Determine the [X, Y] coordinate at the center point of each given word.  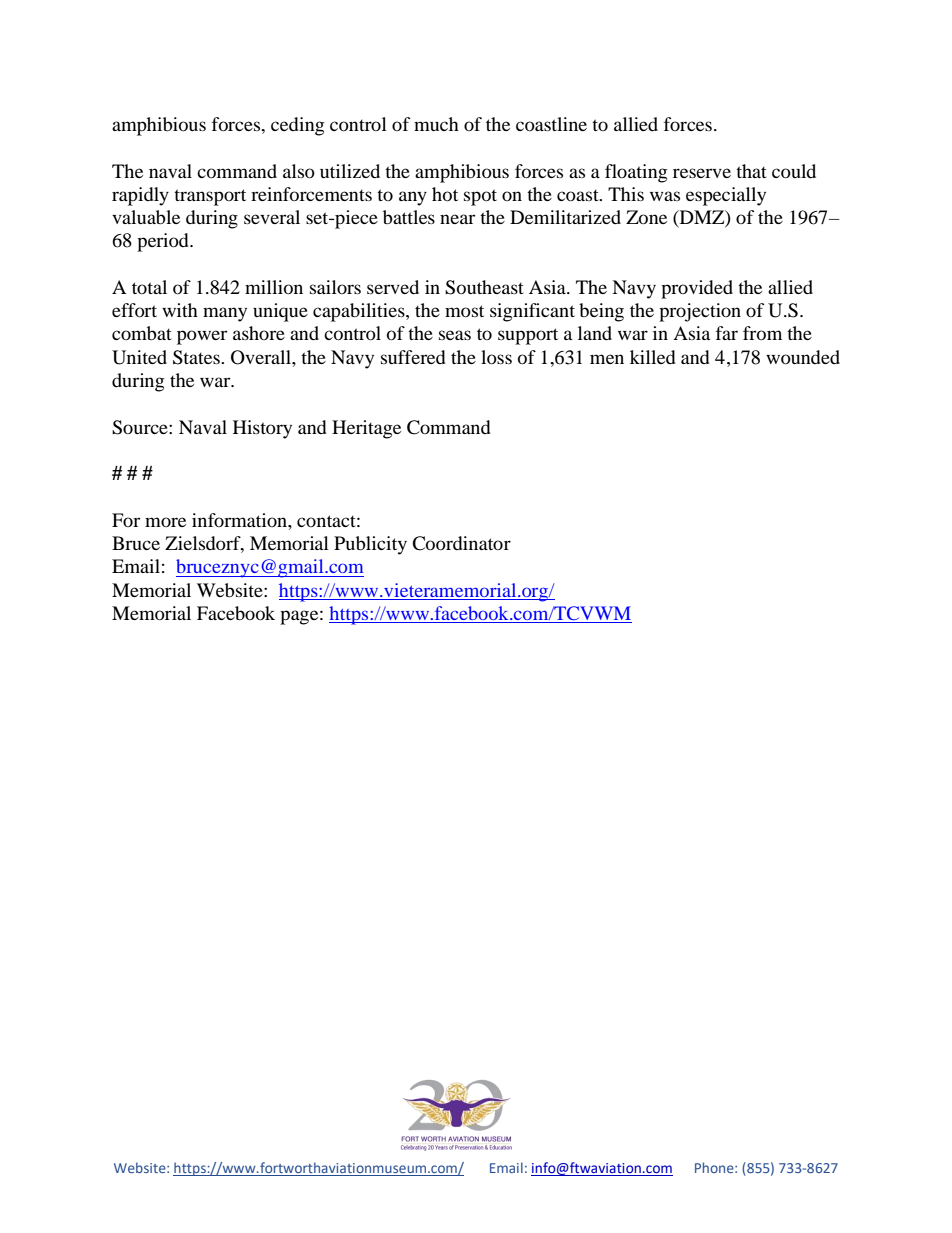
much [436, 124]
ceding [297, 126]
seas [455, 335]
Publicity [370, 545]
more [165, 522]
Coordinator [461, 543]
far [727, 333]
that [751, 171]
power [202, 337]
